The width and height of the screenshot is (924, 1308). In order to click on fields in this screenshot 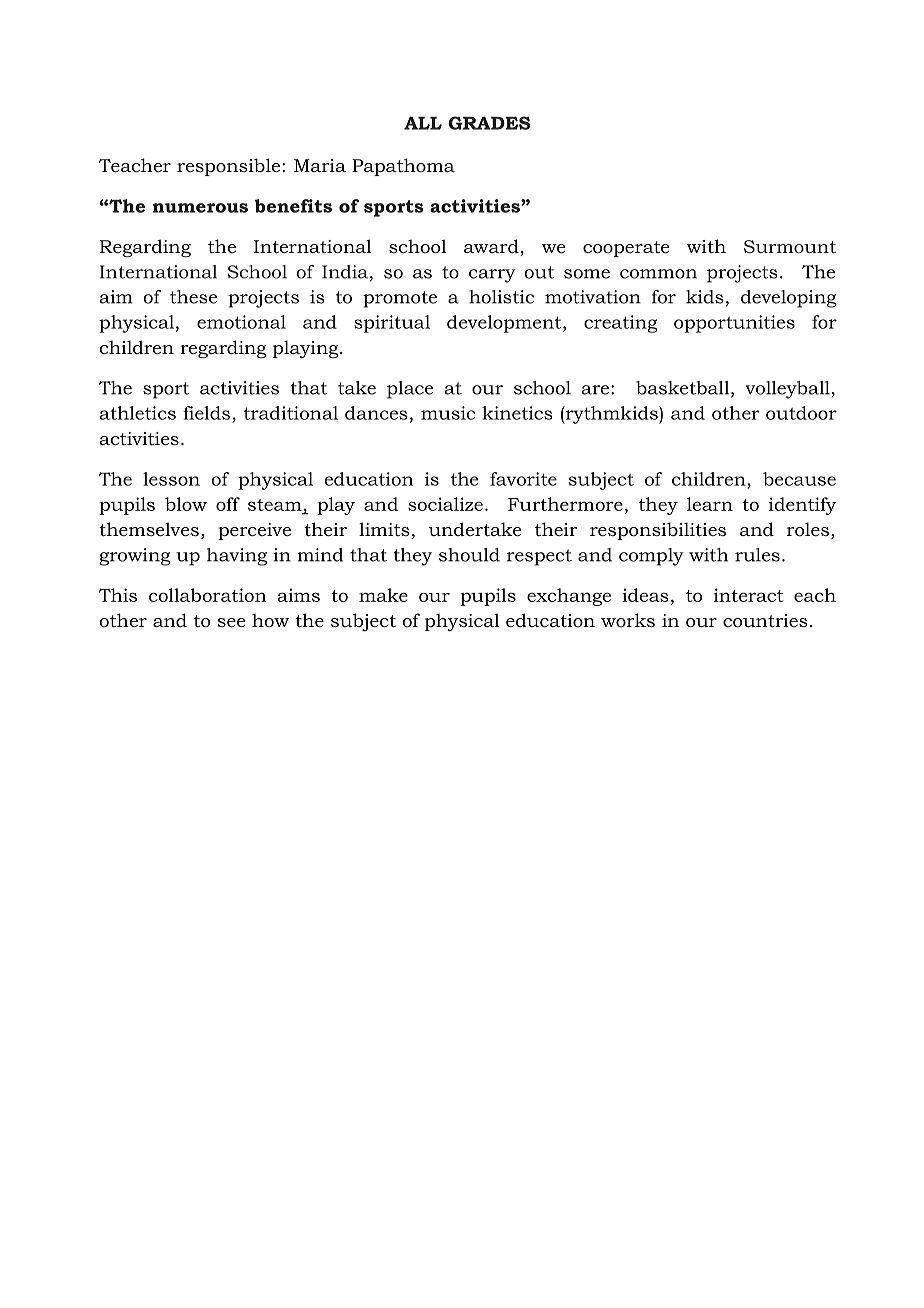, I will do `click(206, 413)`.
